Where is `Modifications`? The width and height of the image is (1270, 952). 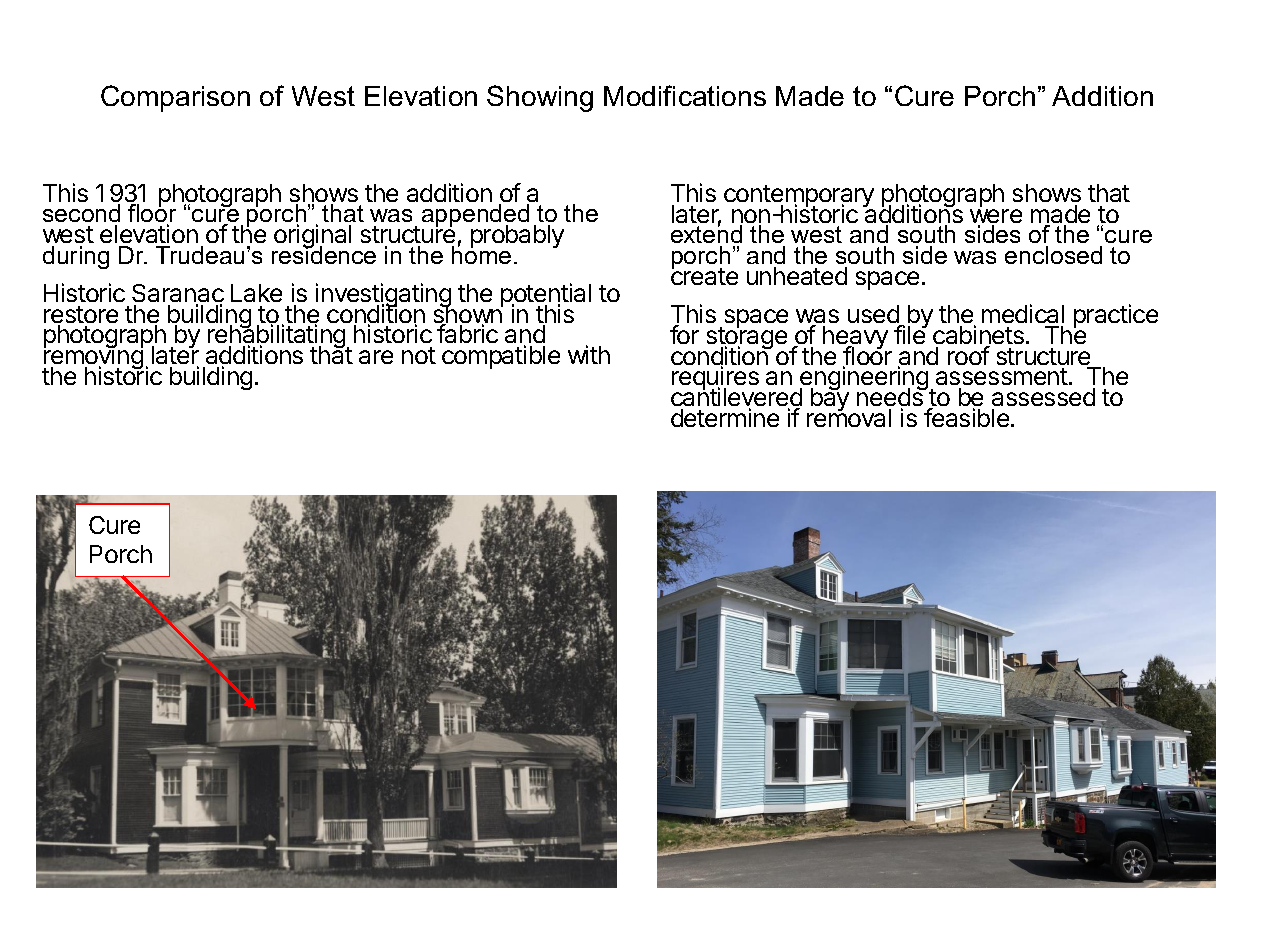
Modifications is located at coordinates (685, 95).
